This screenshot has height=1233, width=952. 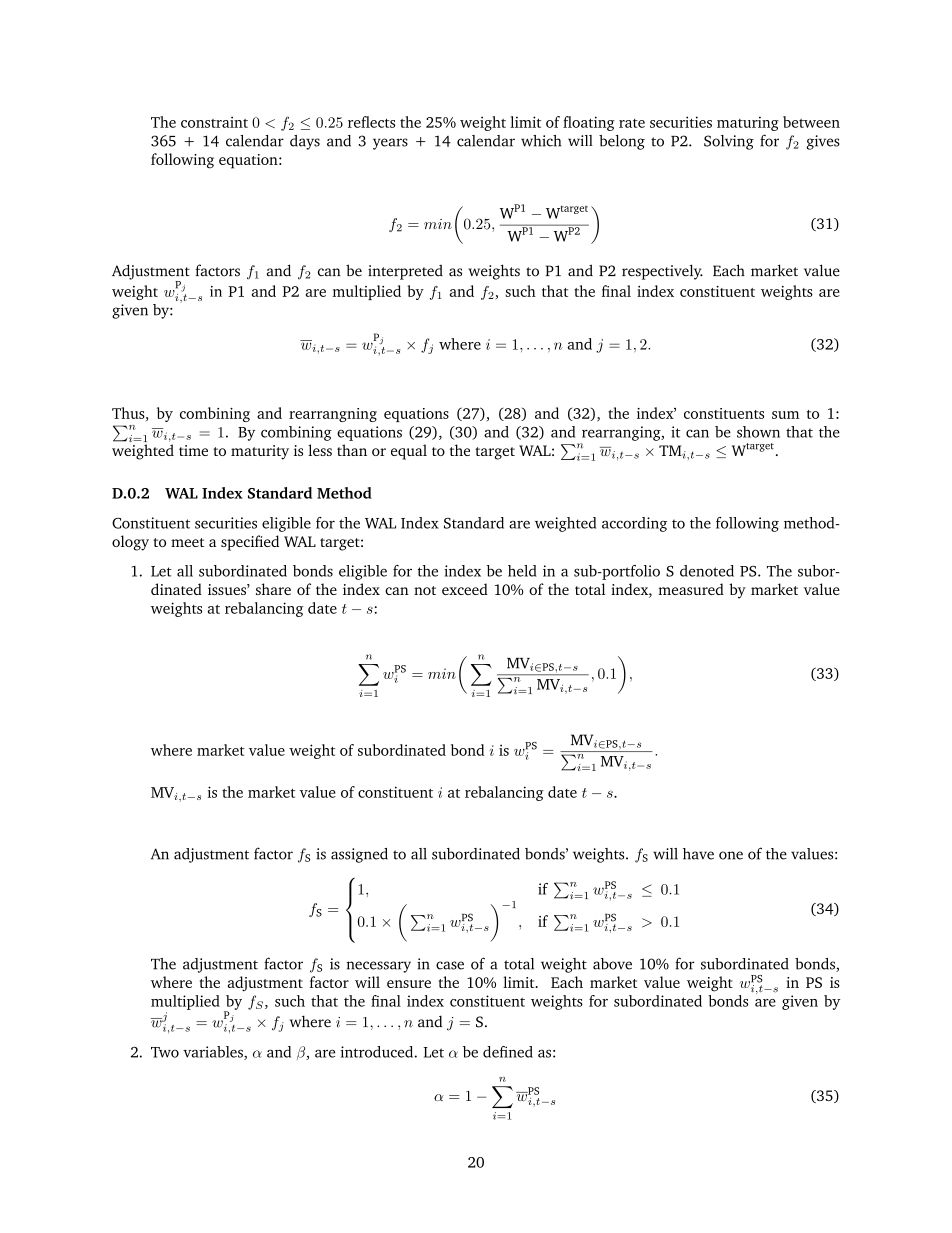 I want to click on sum, so click(x=785, y=415).
